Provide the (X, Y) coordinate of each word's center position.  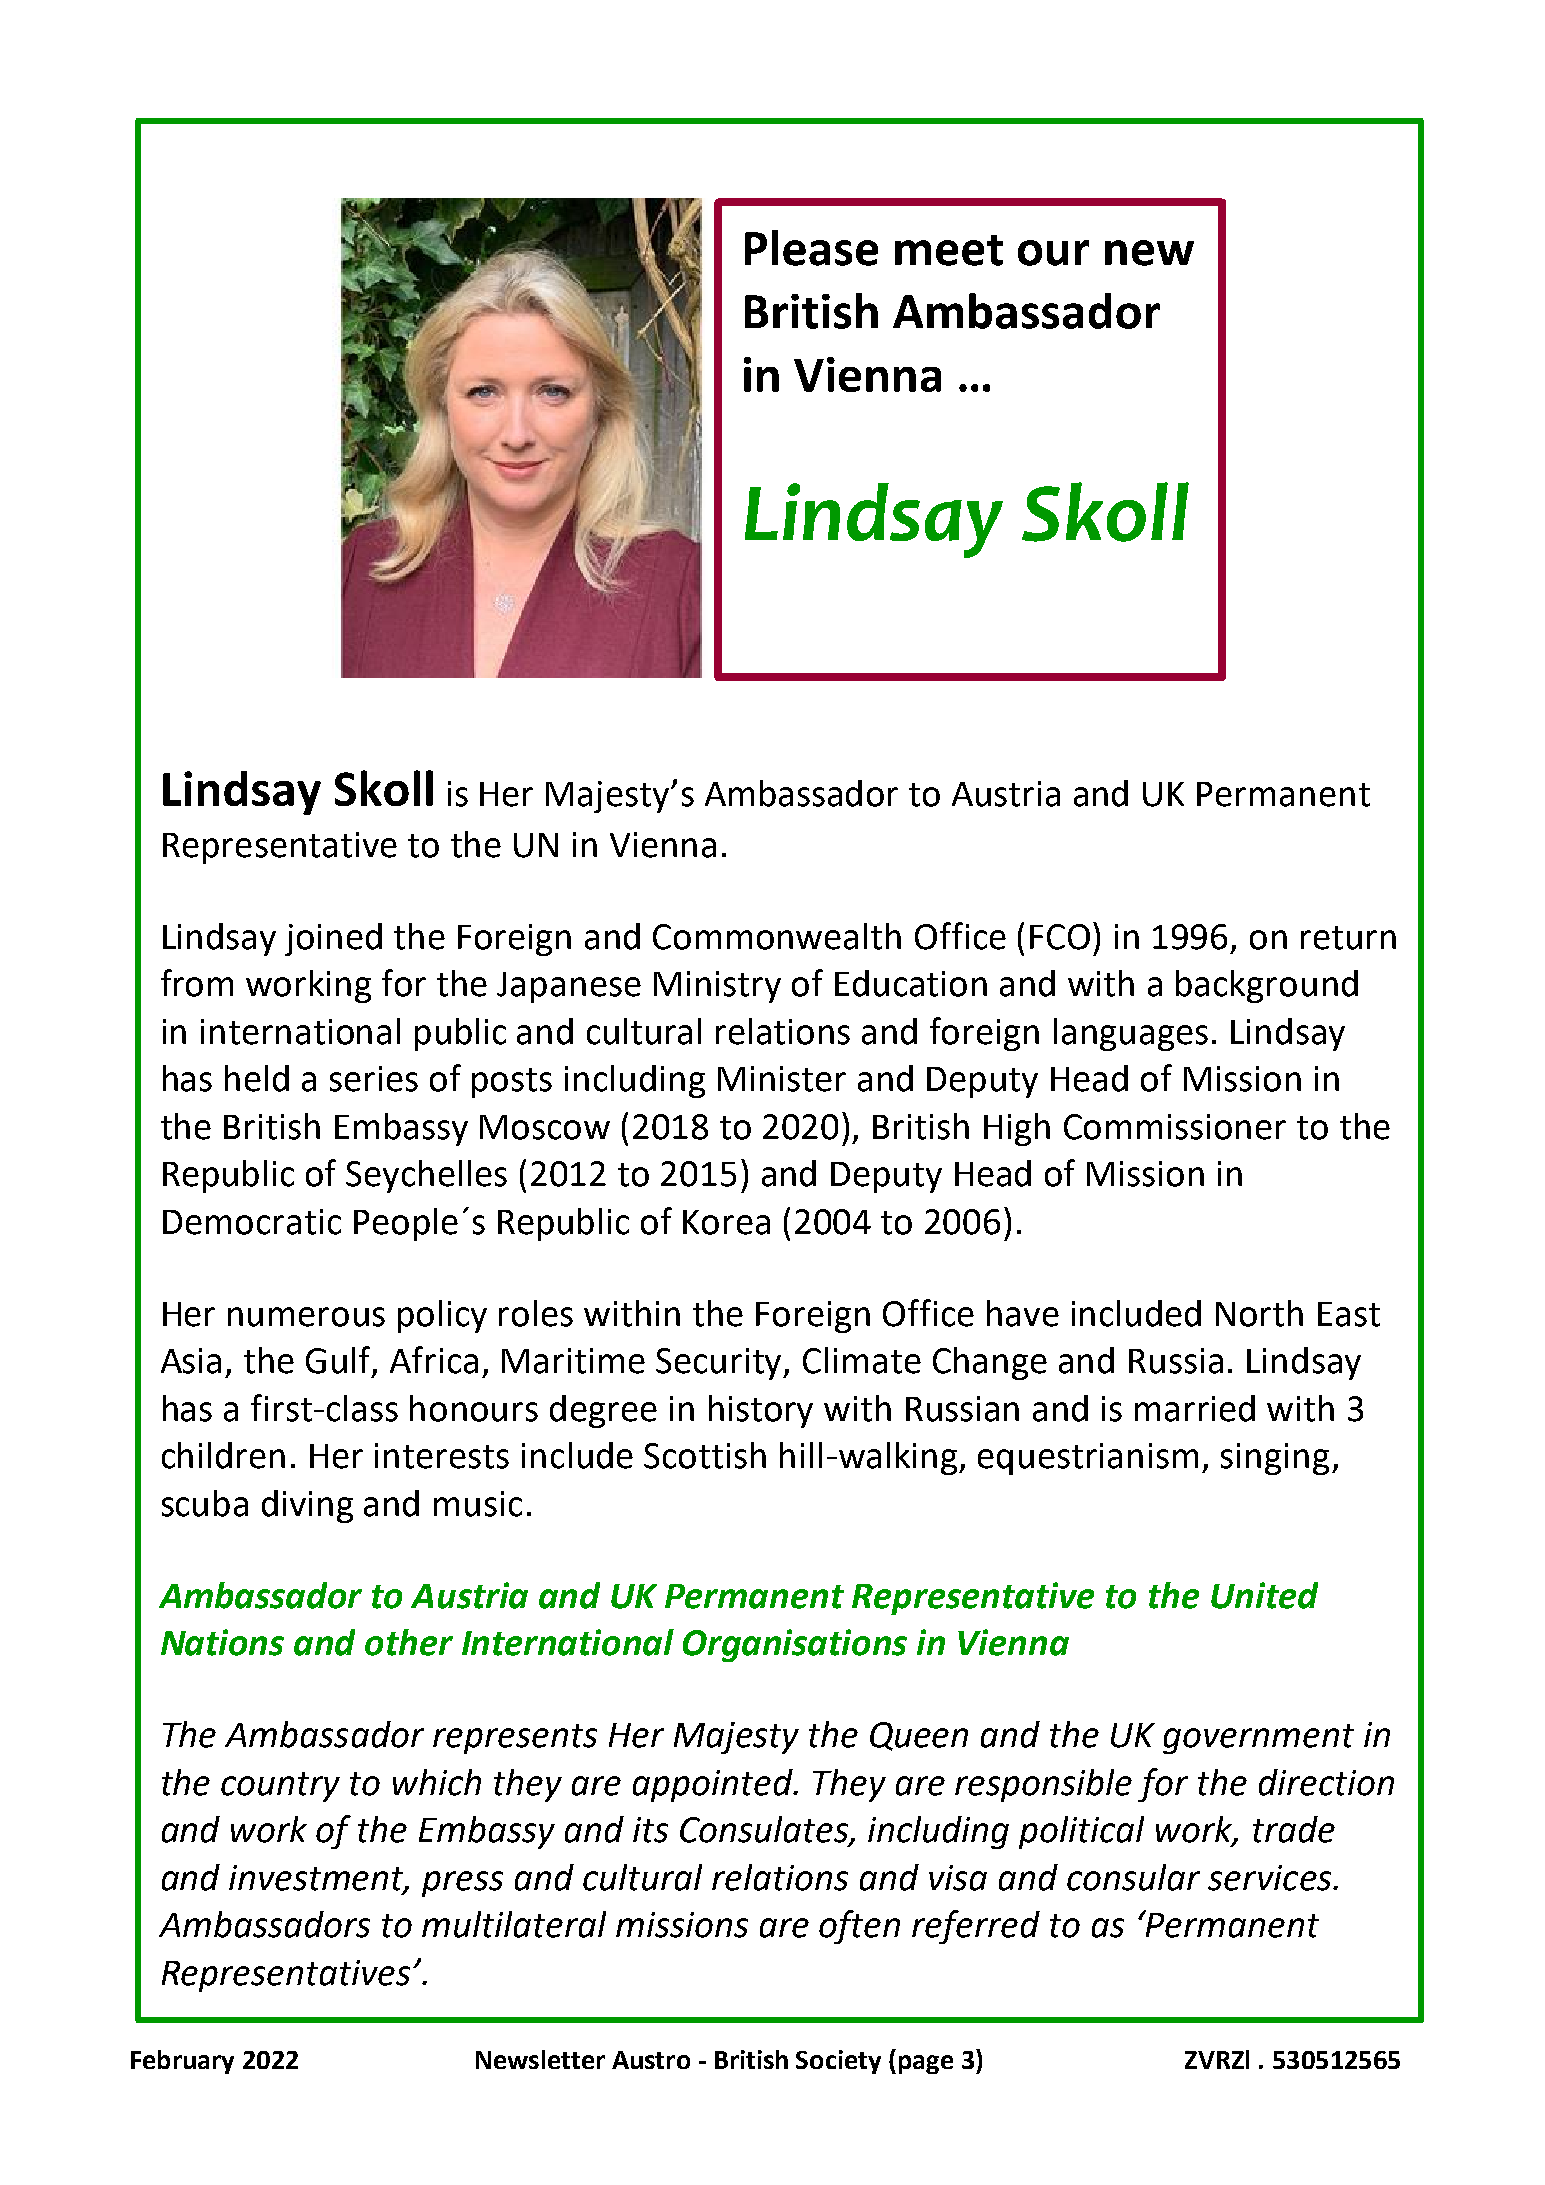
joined (333, 939)
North (1259, 1313)
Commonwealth (777, 936)
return (1348, 938)
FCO (1060, 937)
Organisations (795, 1645)
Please (811, 248)
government (1258, 1739)
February (182, 2062)
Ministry (717, 987)
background (1267, 986)
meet (949, 250)
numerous (306, 1317)
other (409, 1642)
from (197, 983)
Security (720, 1364)
